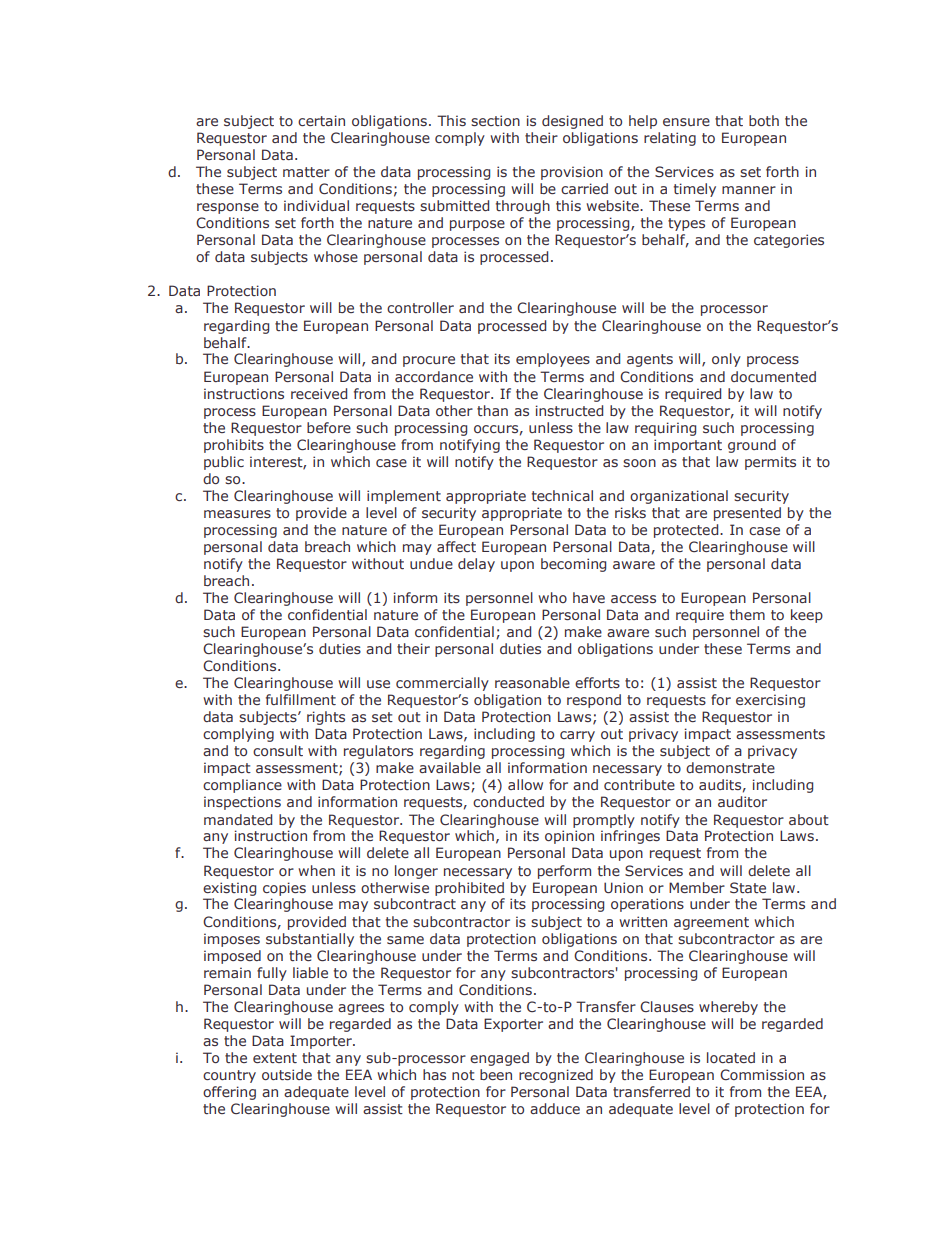 This page has width=952, height=1233. I want to click on section, so click(495, 120).
